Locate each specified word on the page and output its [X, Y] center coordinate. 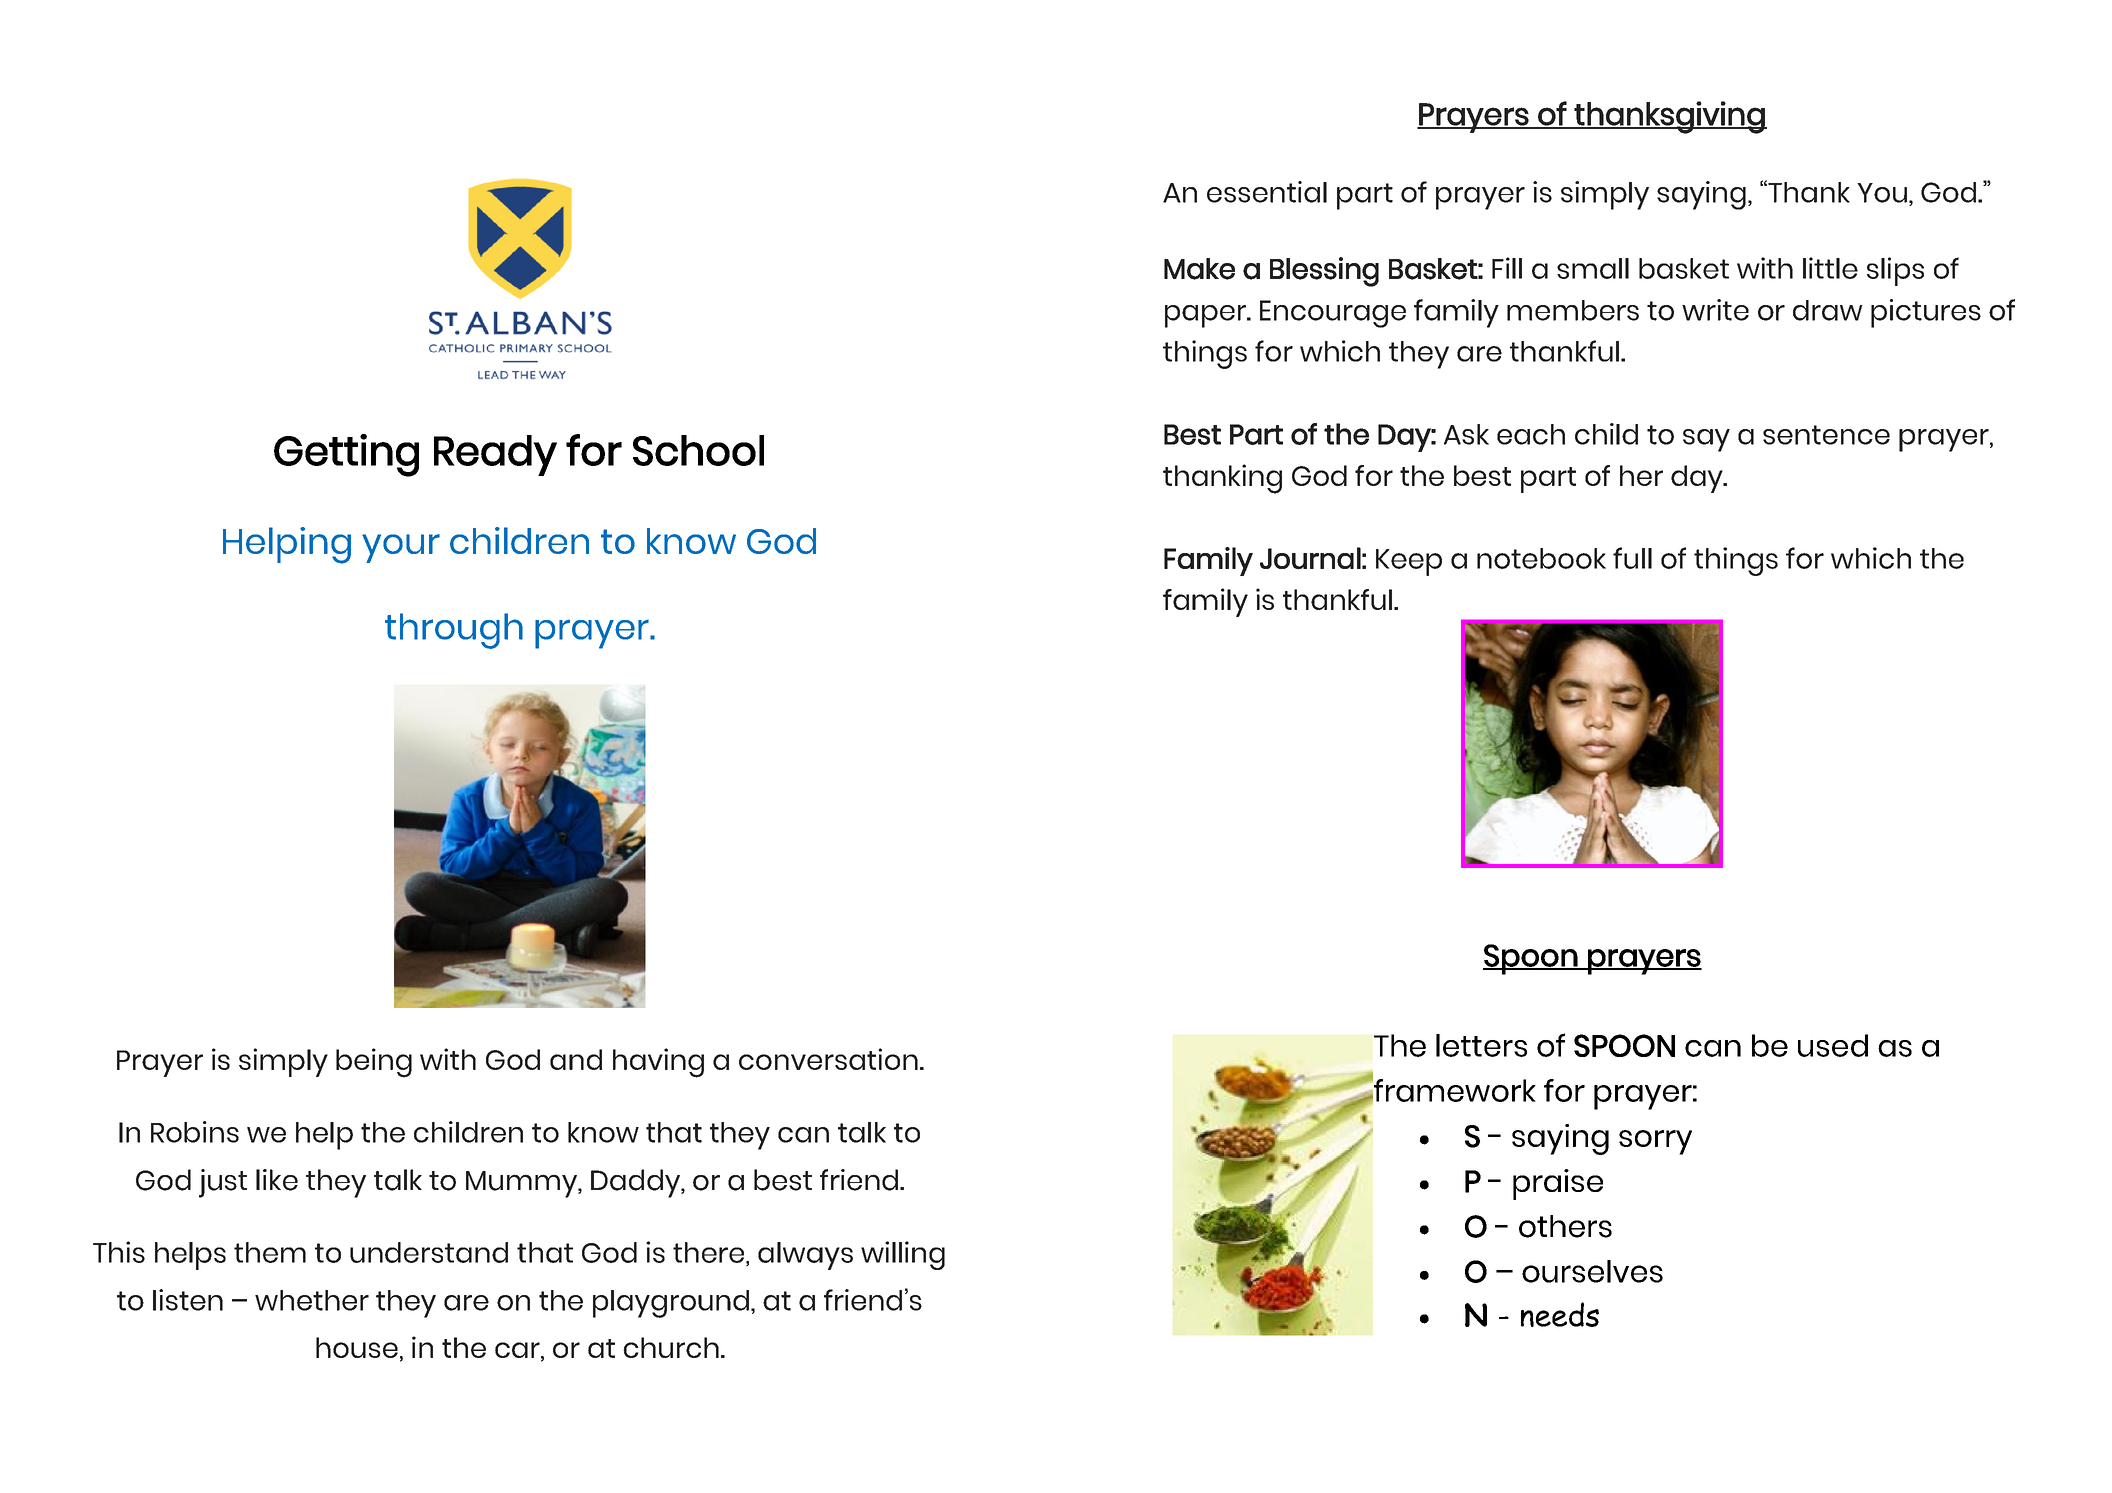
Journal [1310, 558]
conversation [828, 1059]
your [401, 548]
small [1593, 268]
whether [312, 1300]
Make [1199, 269]
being [374, 1063]
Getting [346, 455]
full [1632, 558]
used [1833, 1045]
